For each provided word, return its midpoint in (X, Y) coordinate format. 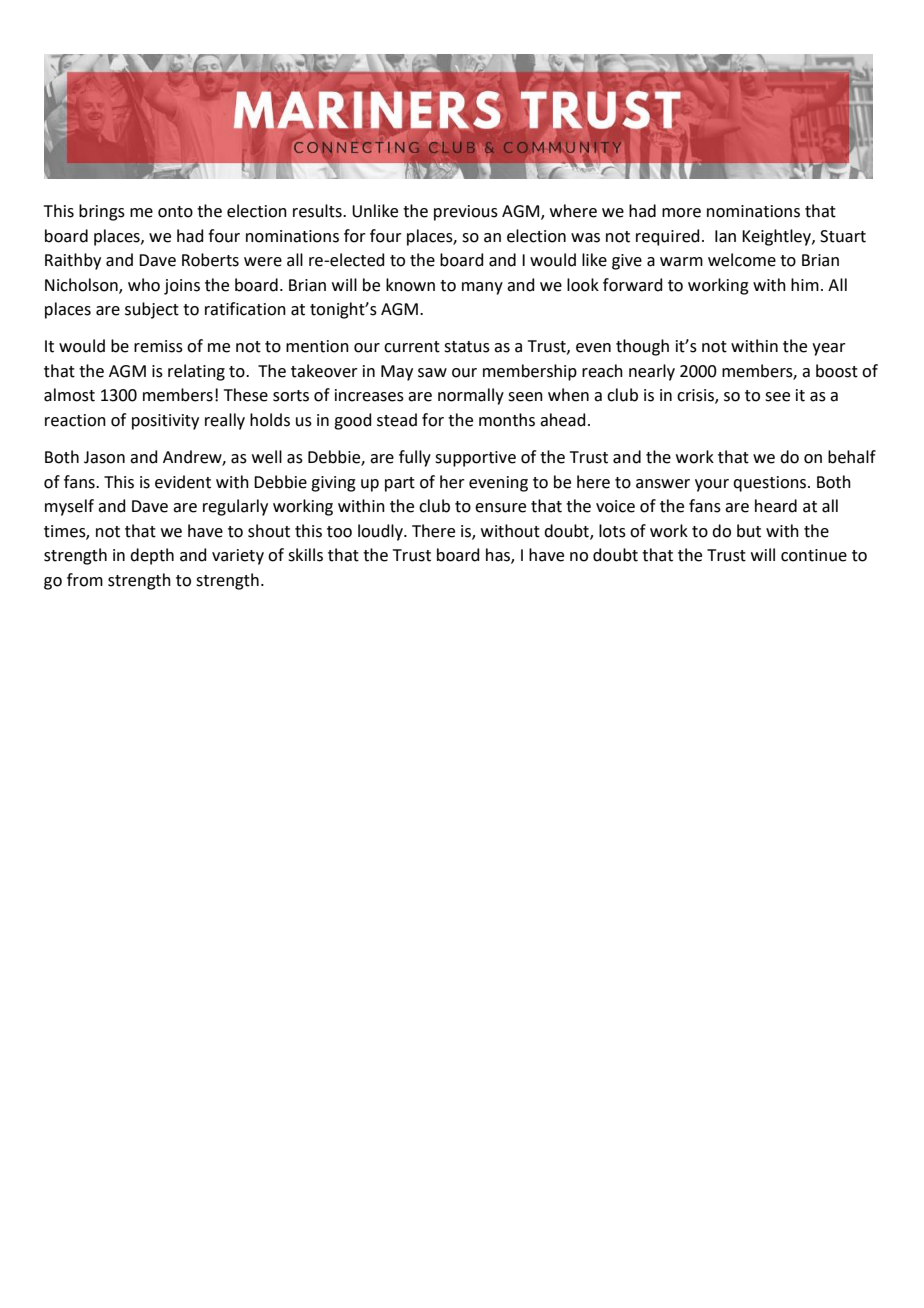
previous (466, 213)
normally (471, 396)
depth (152, 556)
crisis (696, 396)
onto (175, 212)
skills (305, 555)
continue (814, 555)
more (681, 213)
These (246, 395)
